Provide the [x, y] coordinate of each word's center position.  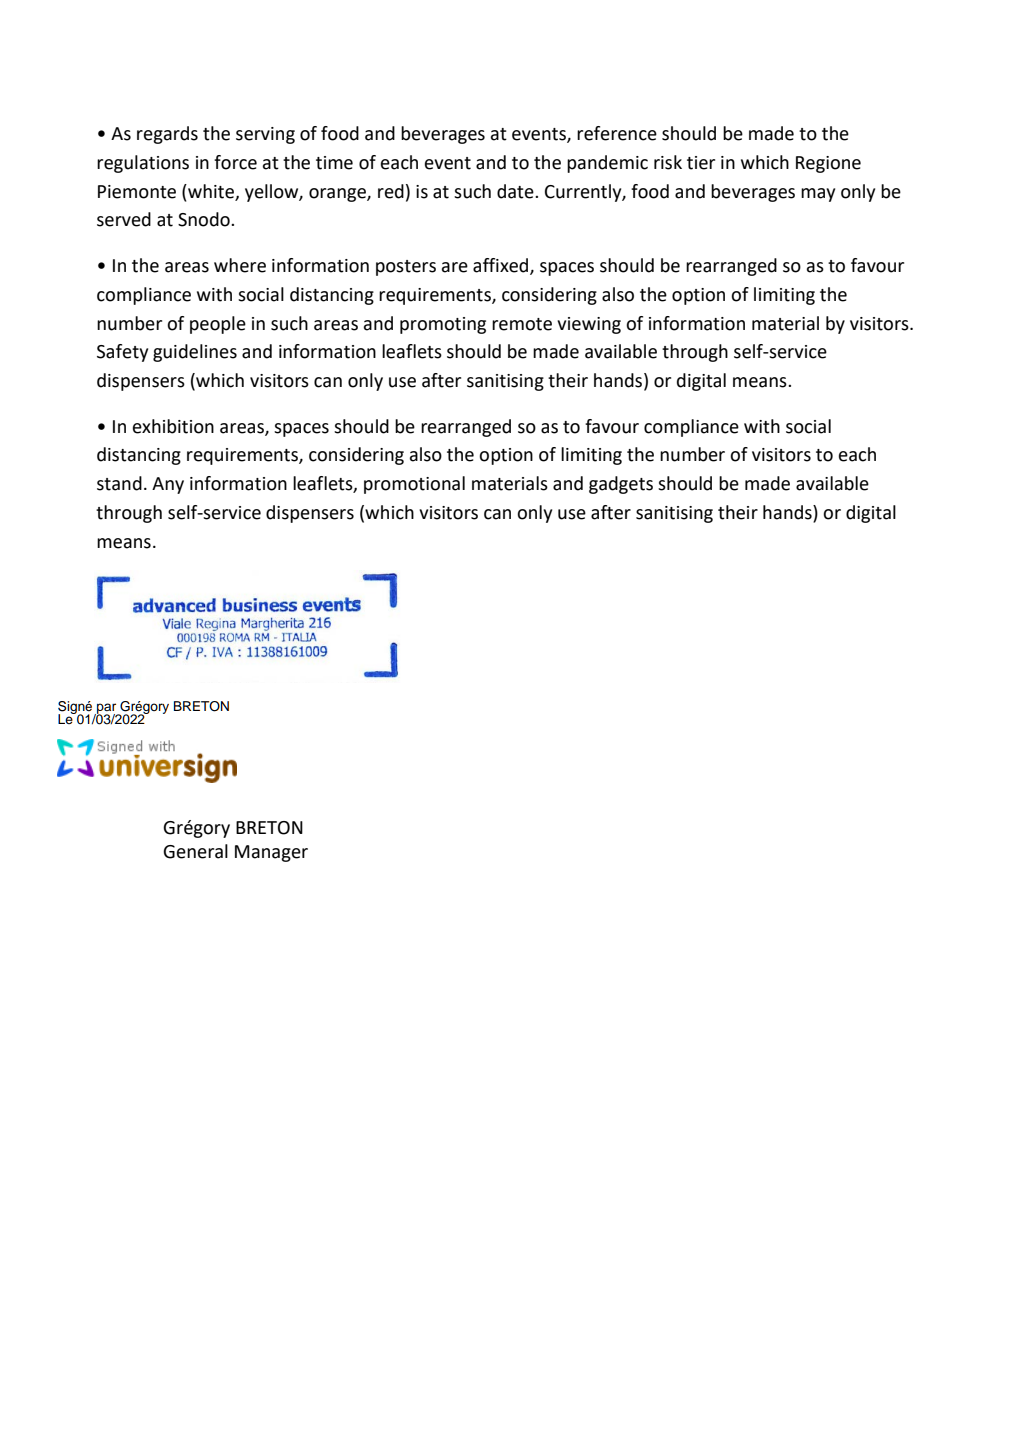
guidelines [195, 353]
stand [119, 483]
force [235, 162]
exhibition [173, 426]
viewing [589, 325]
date [516, 191]
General [195, 851]
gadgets [621, 485]
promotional [414, 485]
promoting [443, 325]
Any [168, 485]
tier [701, 163]
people [218, 325]
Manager [271, 853]
